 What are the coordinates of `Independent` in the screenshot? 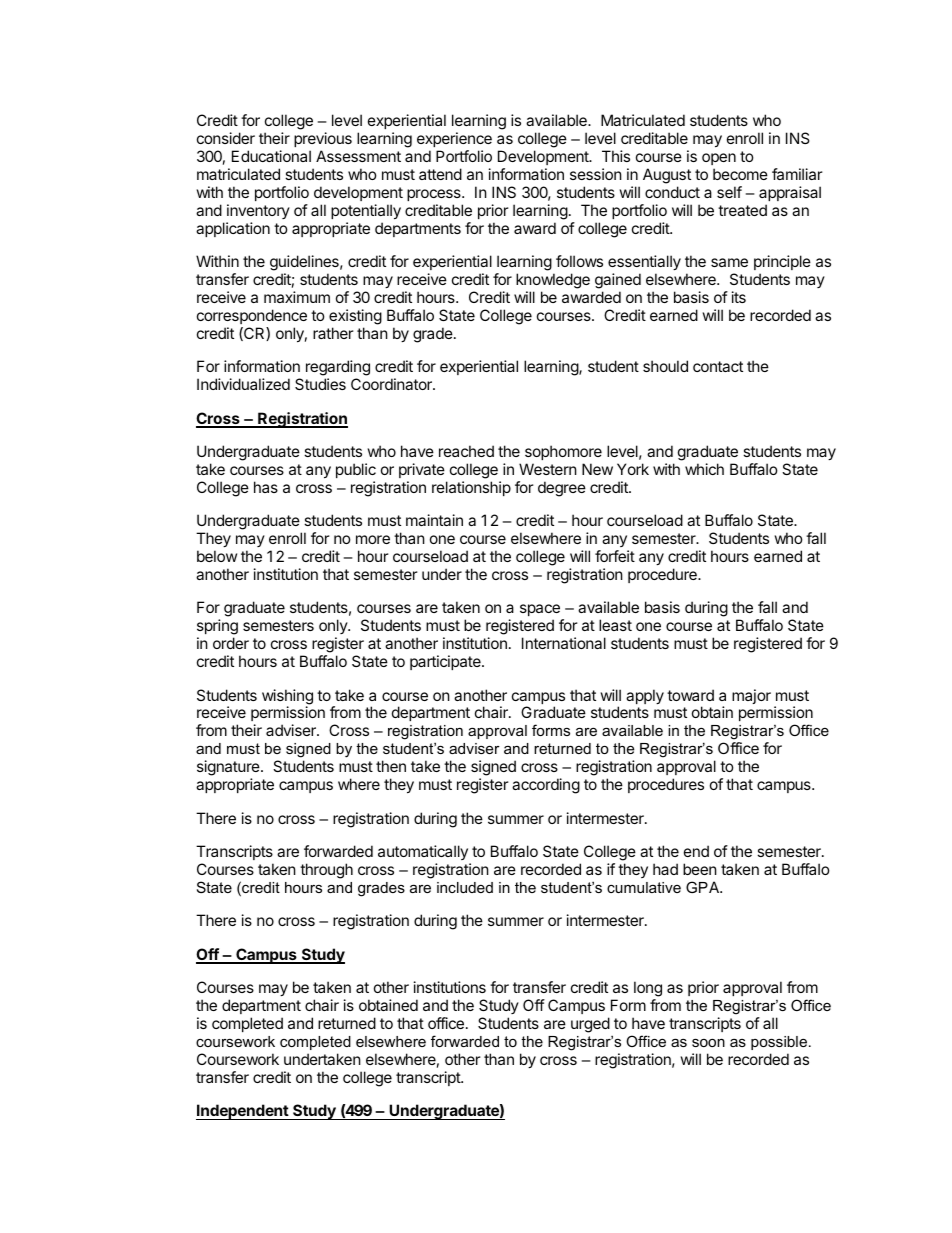 It's located at (243, 1112).
